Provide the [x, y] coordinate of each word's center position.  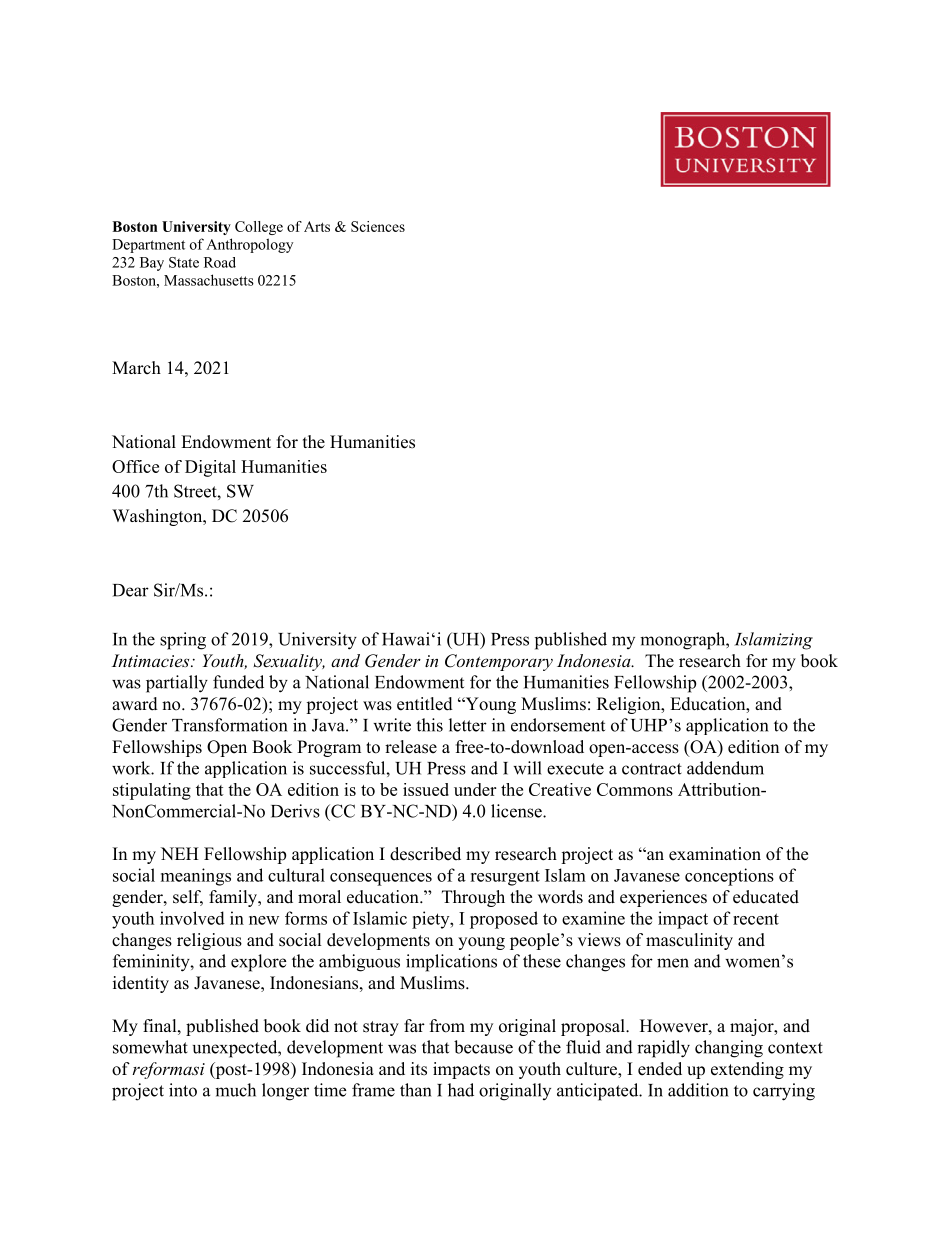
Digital [210, 468]
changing [729, 1049]
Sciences [378, 226]
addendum [725, 768]
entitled [425, 704]
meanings [196, 877]
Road [220, 262]
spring [183, 641]
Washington [158, 517]
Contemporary [499, 662]
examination [715, 854]
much [235, 1090]
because [483, 1047]
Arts [317, 226]
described [425, 854]
